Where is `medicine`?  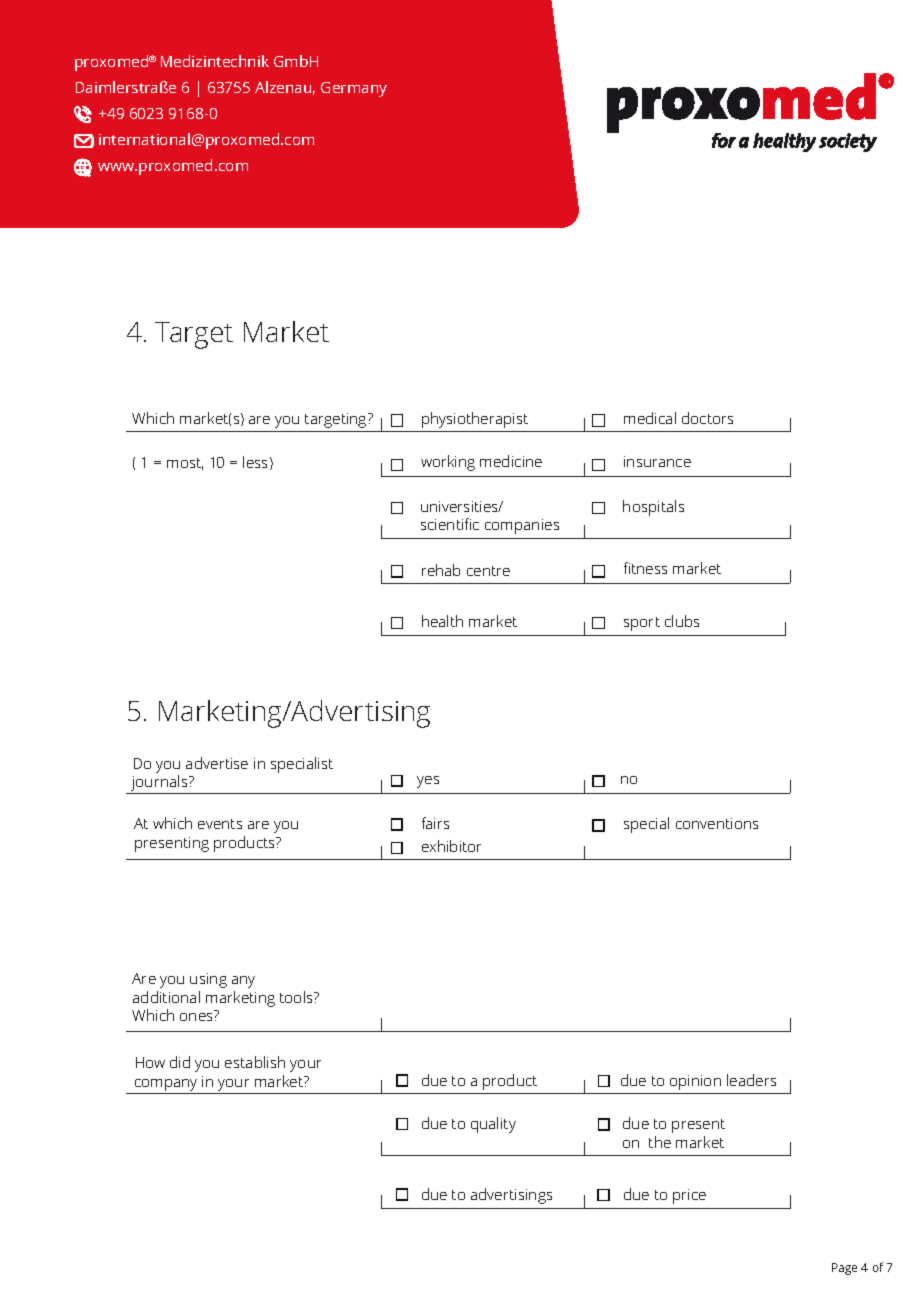
medicine is located at coordinates (511, 461).
